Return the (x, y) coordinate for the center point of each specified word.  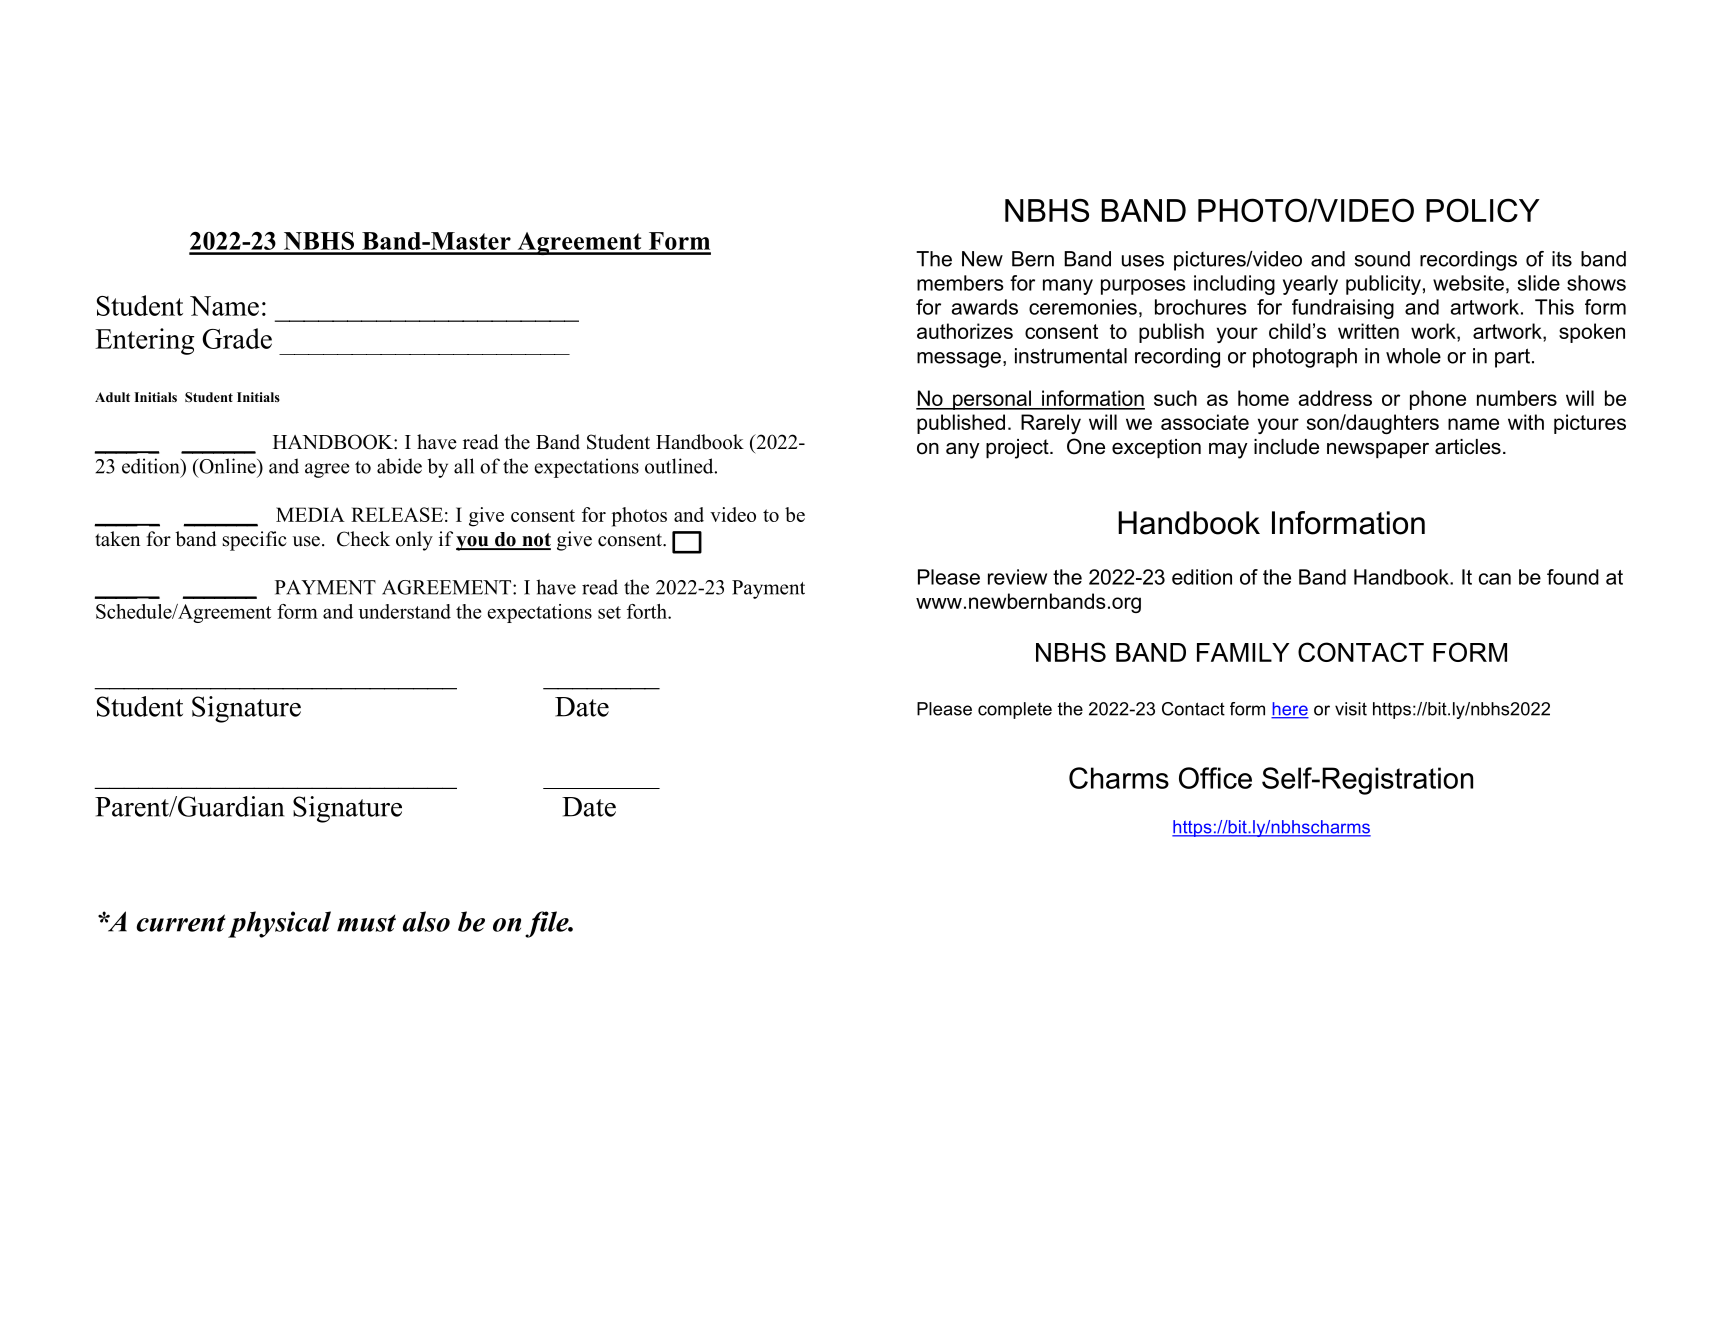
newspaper (1378, 450)
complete (1015, 710)
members (960, 283)
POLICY (1483, 210)
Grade (237, 338)
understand (404, 611)
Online (227, 466)
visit (1351, 709)
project (1018, 449)
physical (279, 924)
